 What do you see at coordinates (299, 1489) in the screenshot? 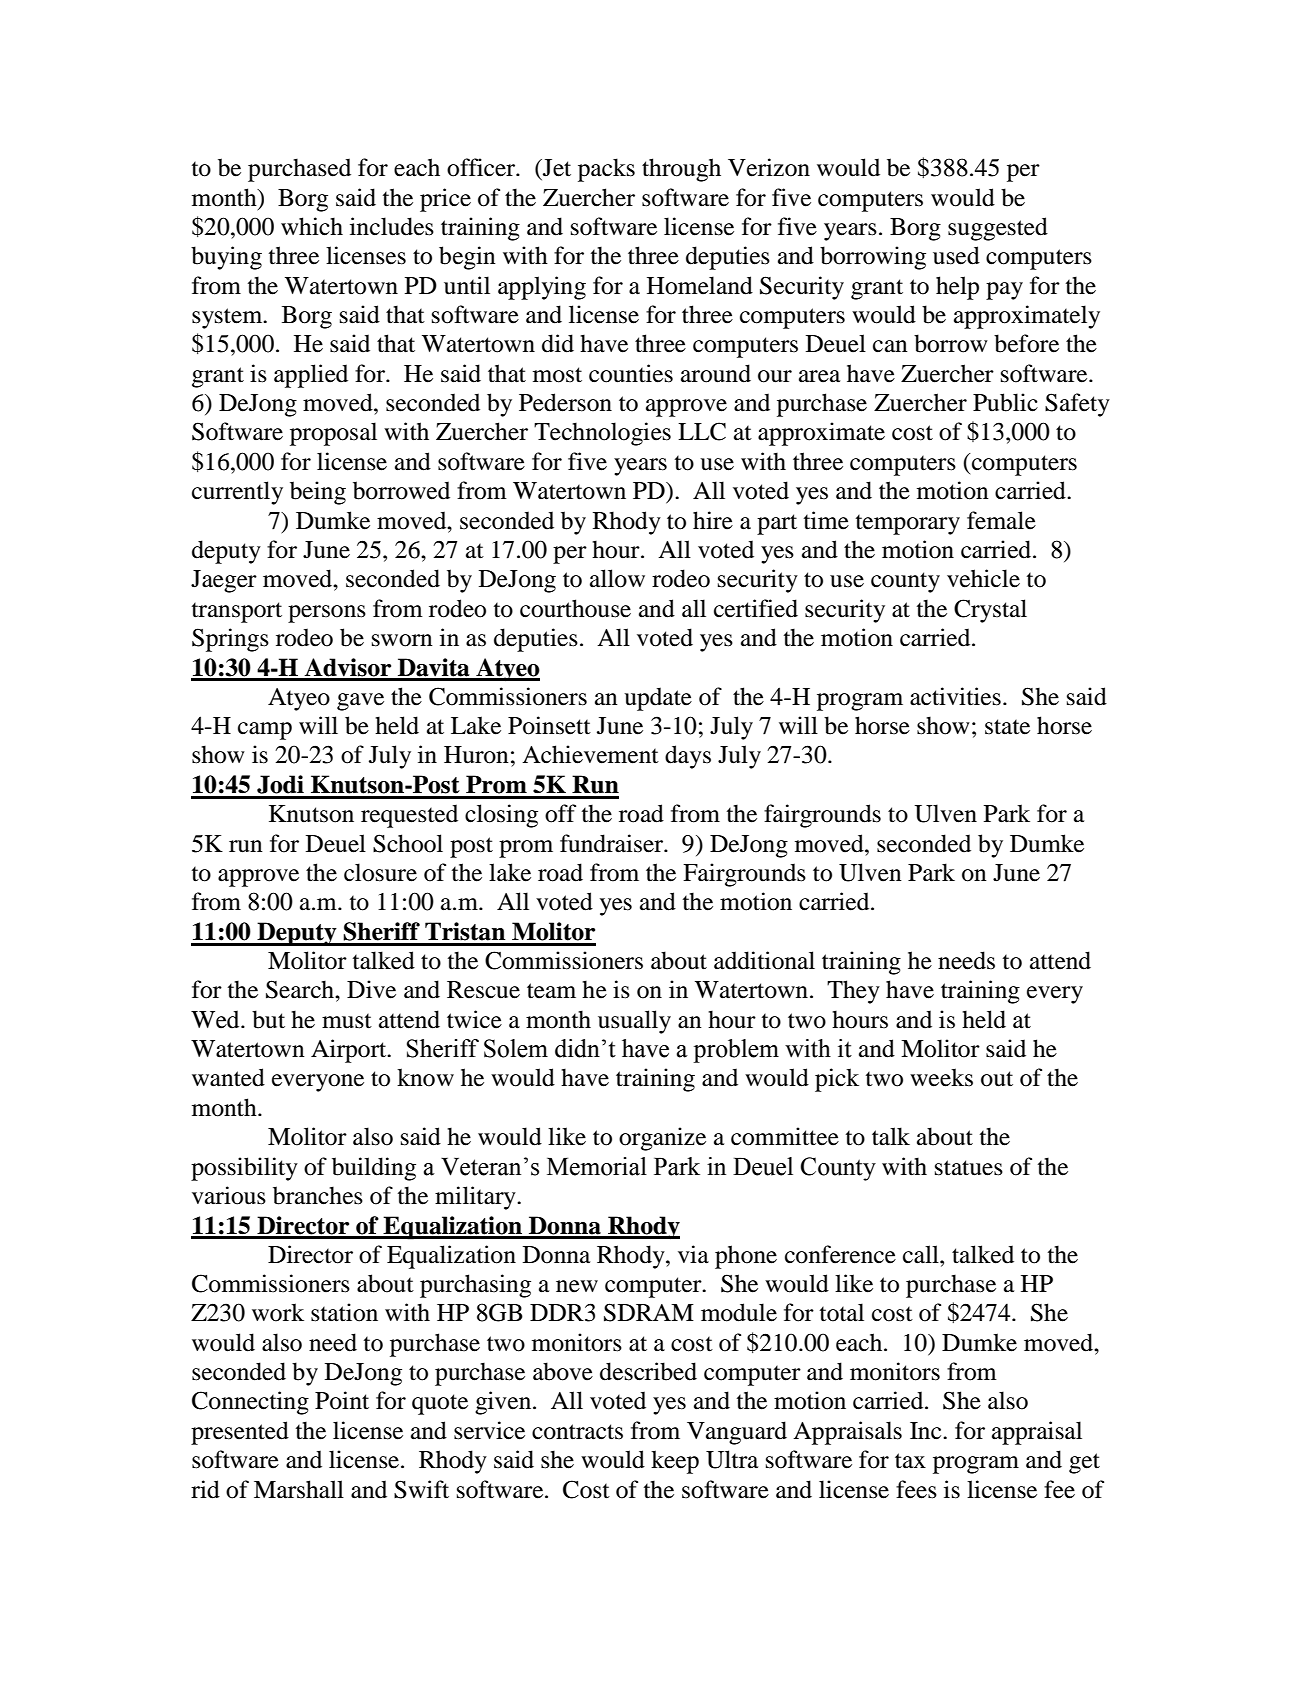
I see `Marshall` at bounding box center [299, 1489].
